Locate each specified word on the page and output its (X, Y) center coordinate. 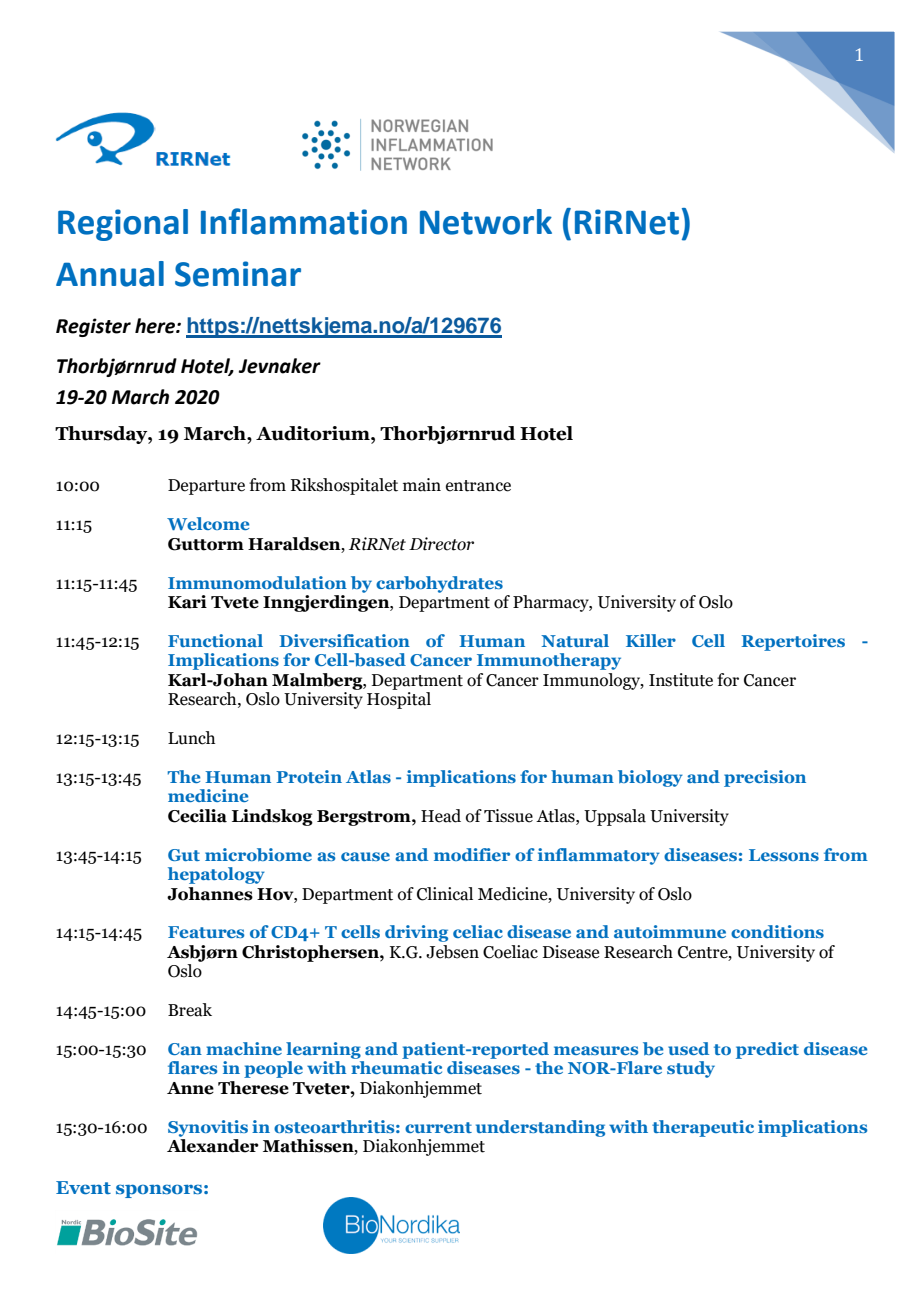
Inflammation (304, 221)
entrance (478, 486)
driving (416, 933)
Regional (123, 225)
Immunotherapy (549, 661)
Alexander (213, 1146)
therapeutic (703, 1128)
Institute (681, 680)
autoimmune (670, 931)
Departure (206, 487)
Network (486, 222)
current (438, 1127)
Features (206, 932)
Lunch (191, 738)
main (422, 485)
